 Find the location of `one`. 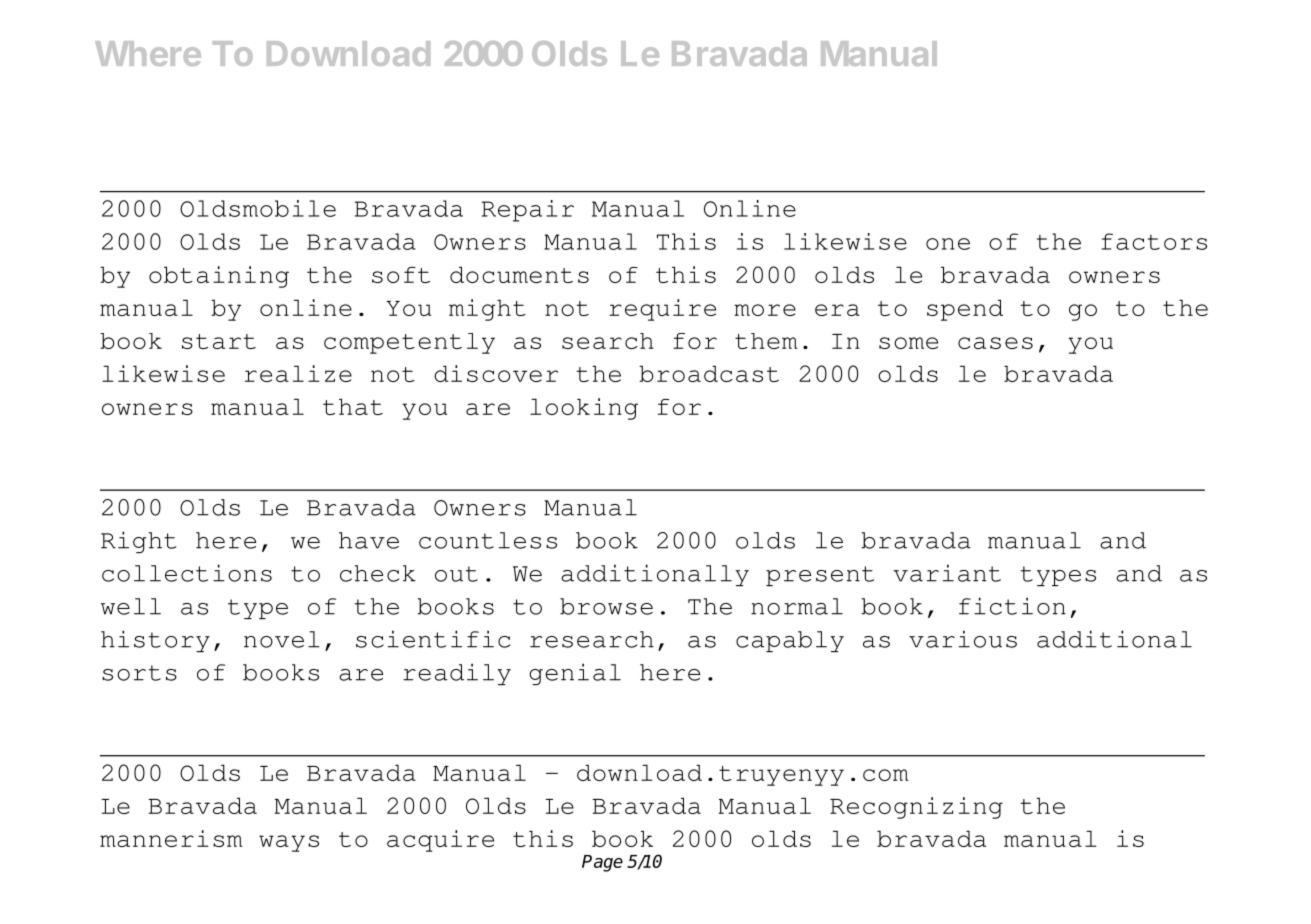

one is located at coordinates (948, 244).
